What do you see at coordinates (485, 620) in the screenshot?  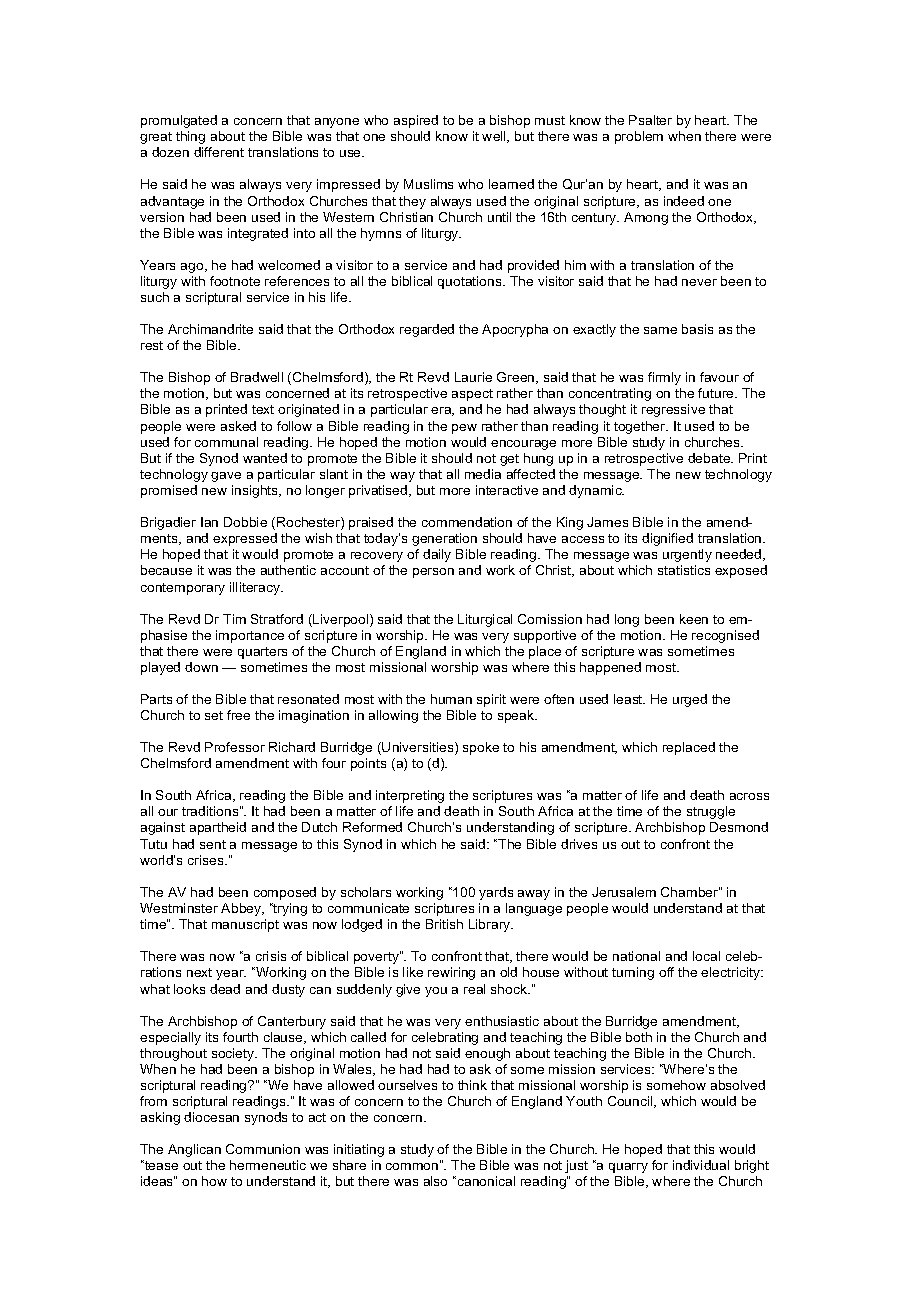 I see `Liturgical` at bounding box center [485, 620].
